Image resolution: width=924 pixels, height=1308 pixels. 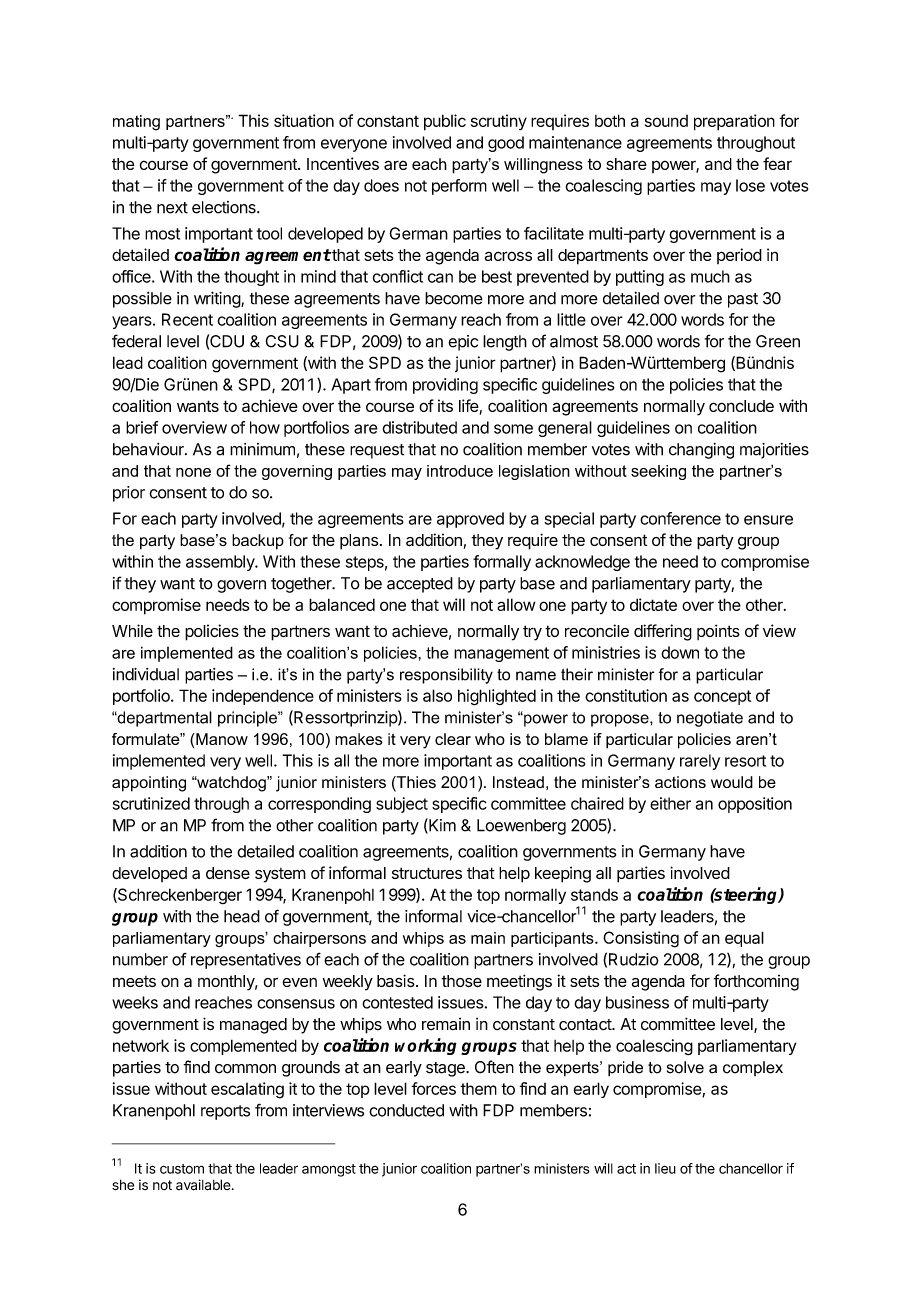 I want to click on its, so click(x=445, y=405).
